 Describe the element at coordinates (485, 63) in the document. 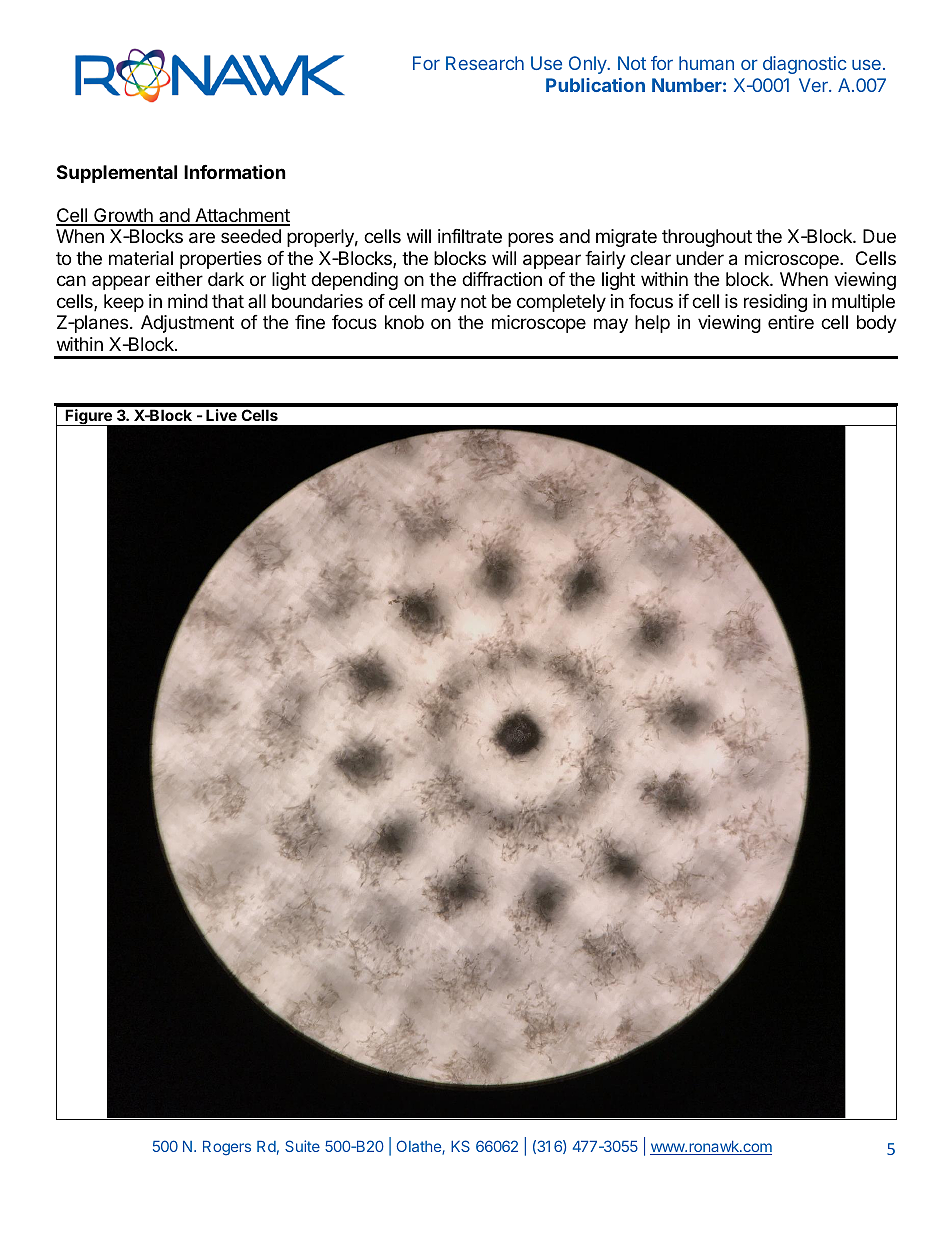

I see `Research` at that location.
